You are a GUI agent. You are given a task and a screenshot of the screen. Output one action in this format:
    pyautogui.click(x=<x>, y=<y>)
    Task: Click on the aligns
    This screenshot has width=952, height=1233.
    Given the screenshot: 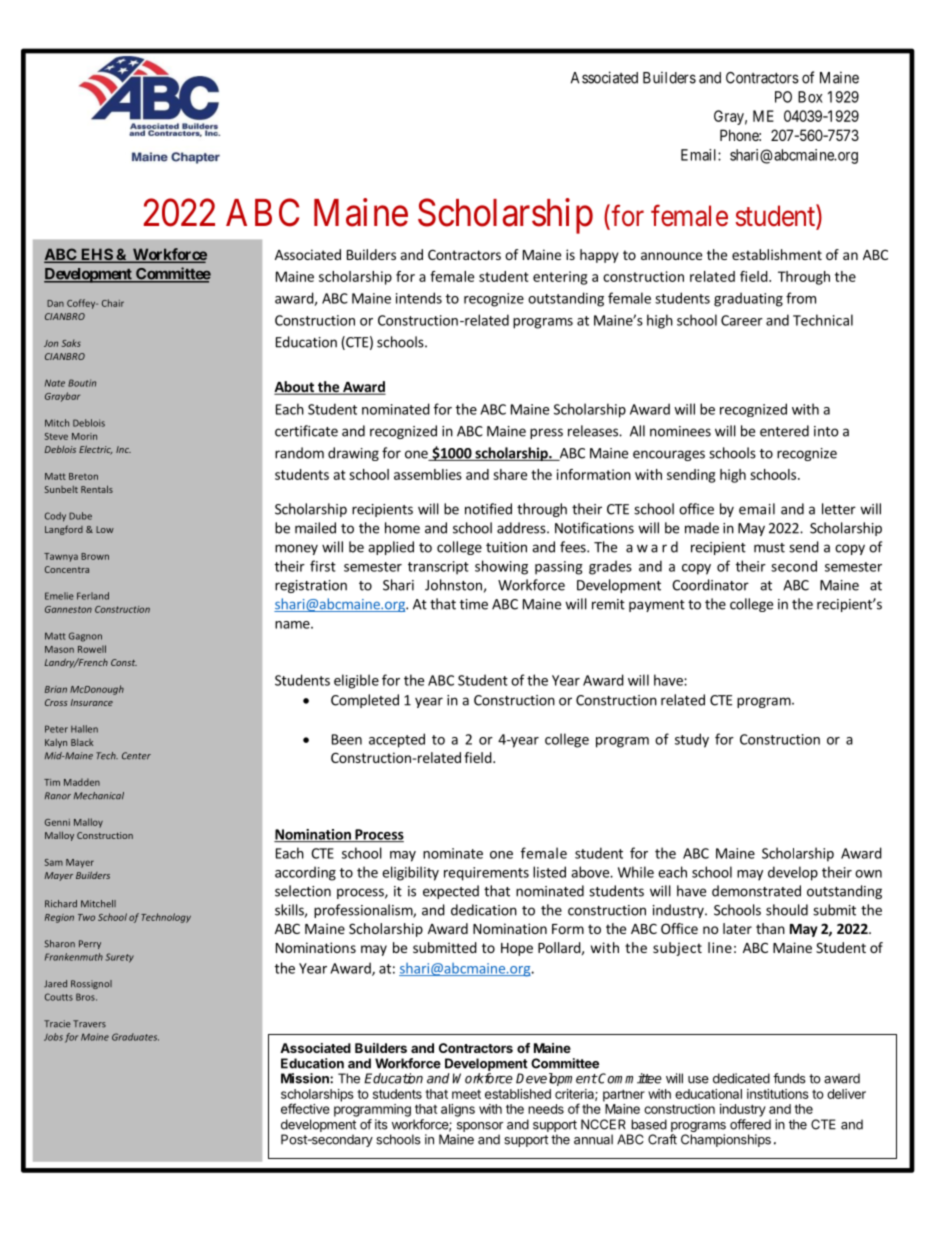 What is the action you would take?
    pyautogui.click(x=458, y=1110)
